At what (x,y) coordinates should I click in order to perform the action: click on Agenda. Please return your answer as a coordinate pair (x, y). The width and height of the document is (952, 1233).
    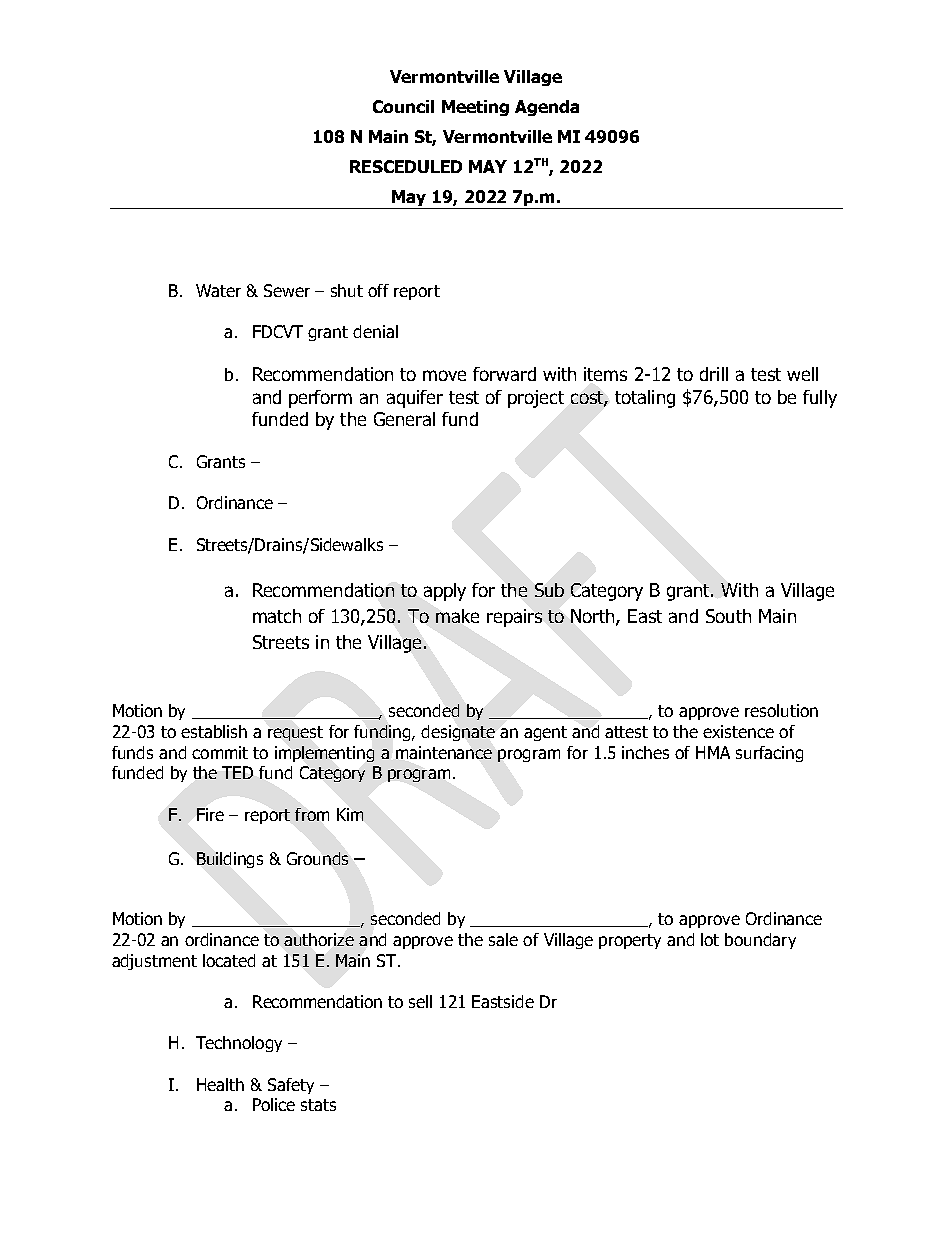
    Looking at the image, I should click on (547, 108).
